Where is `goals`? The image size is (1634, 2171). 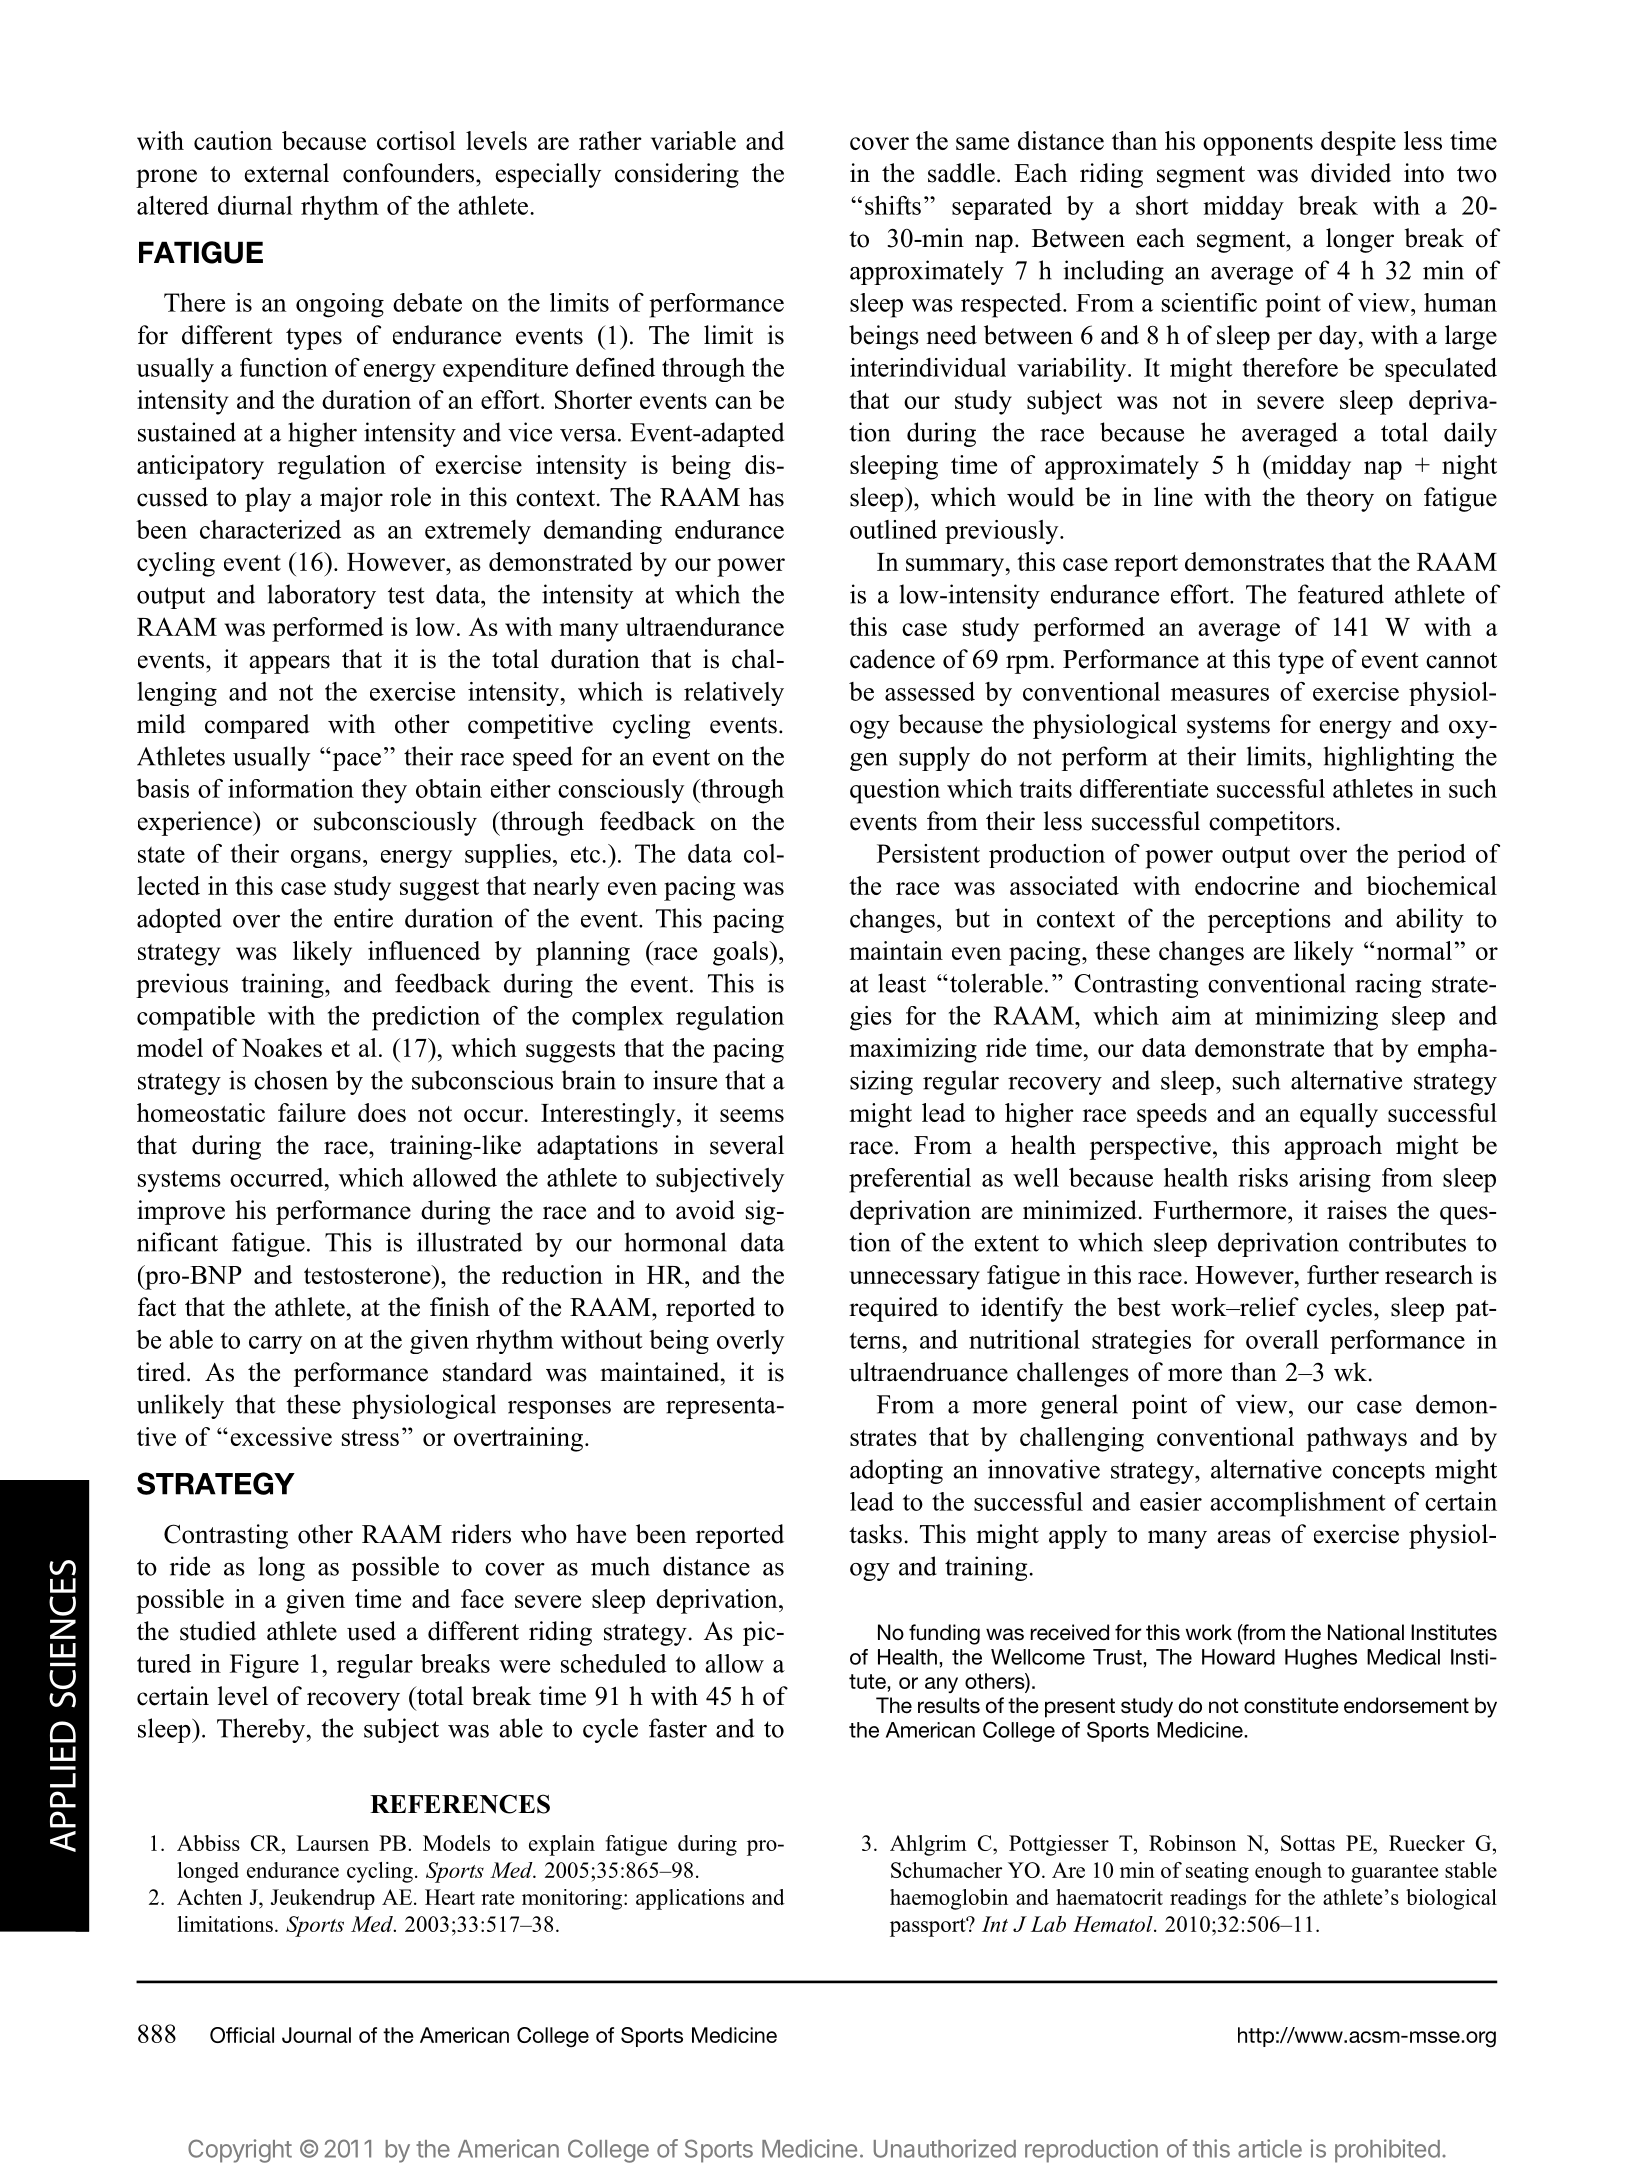 goals is located at coordinates (741, 953).
